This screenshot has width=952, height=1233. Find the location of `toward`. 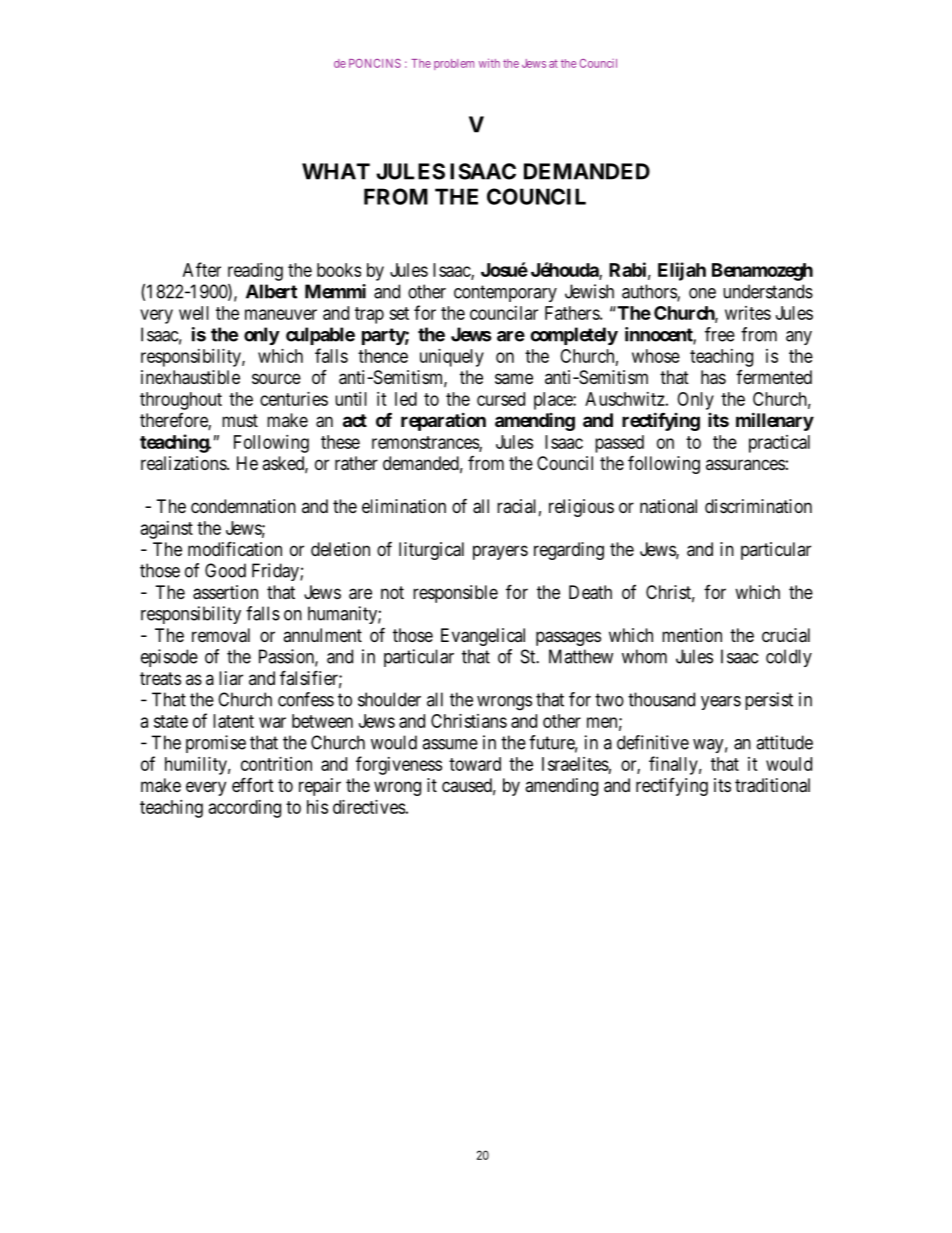

toward is located at coordinates (475, 764).
